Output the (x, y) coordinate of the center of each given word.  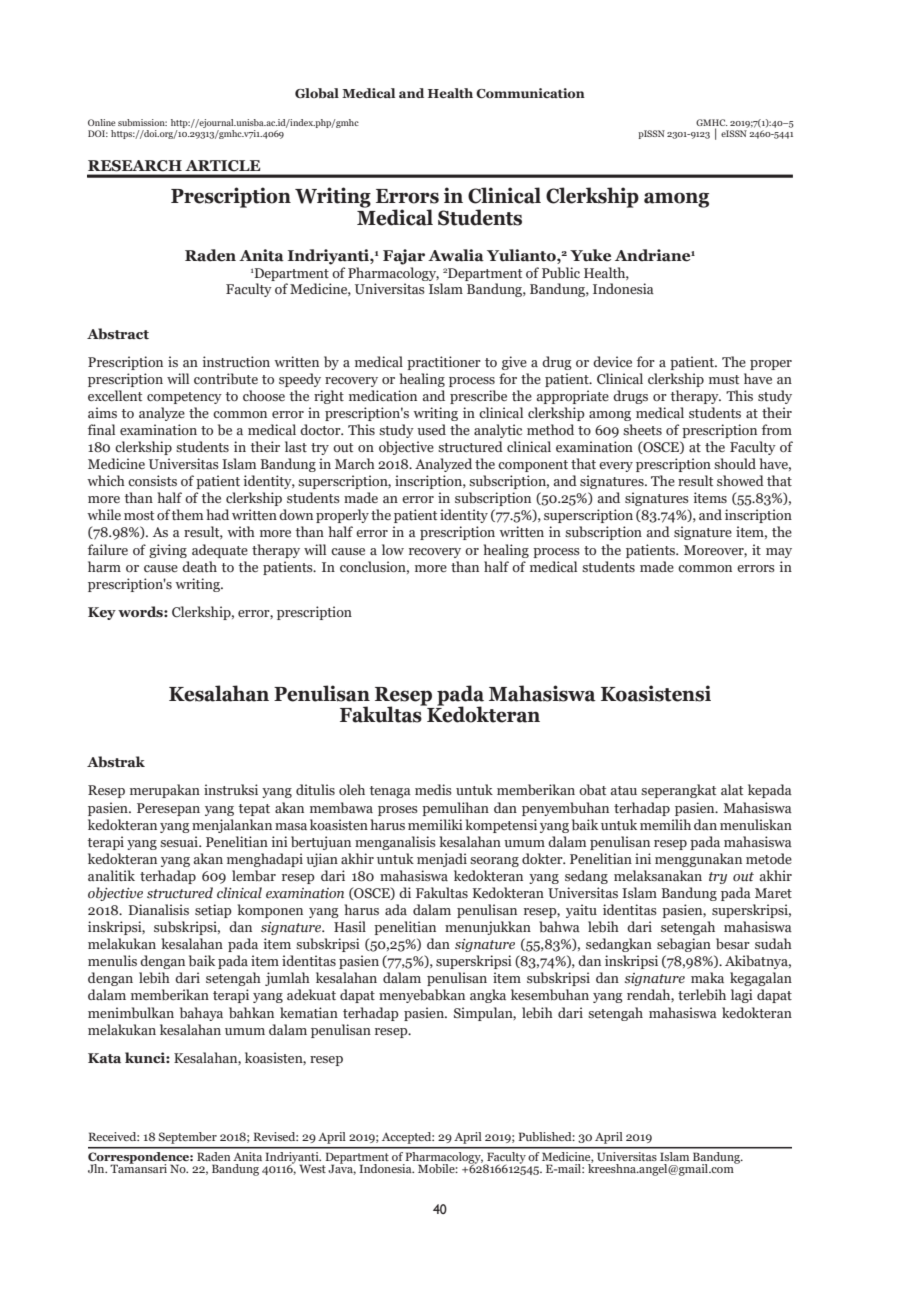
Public (561, 272)
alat (732, 789)
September (188, 1138)
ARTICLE (223, 165)
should (735, 463)
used (431, 429)
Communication (530, 93)
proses (398, 811)
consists (152, 480)
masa (291, 826)
